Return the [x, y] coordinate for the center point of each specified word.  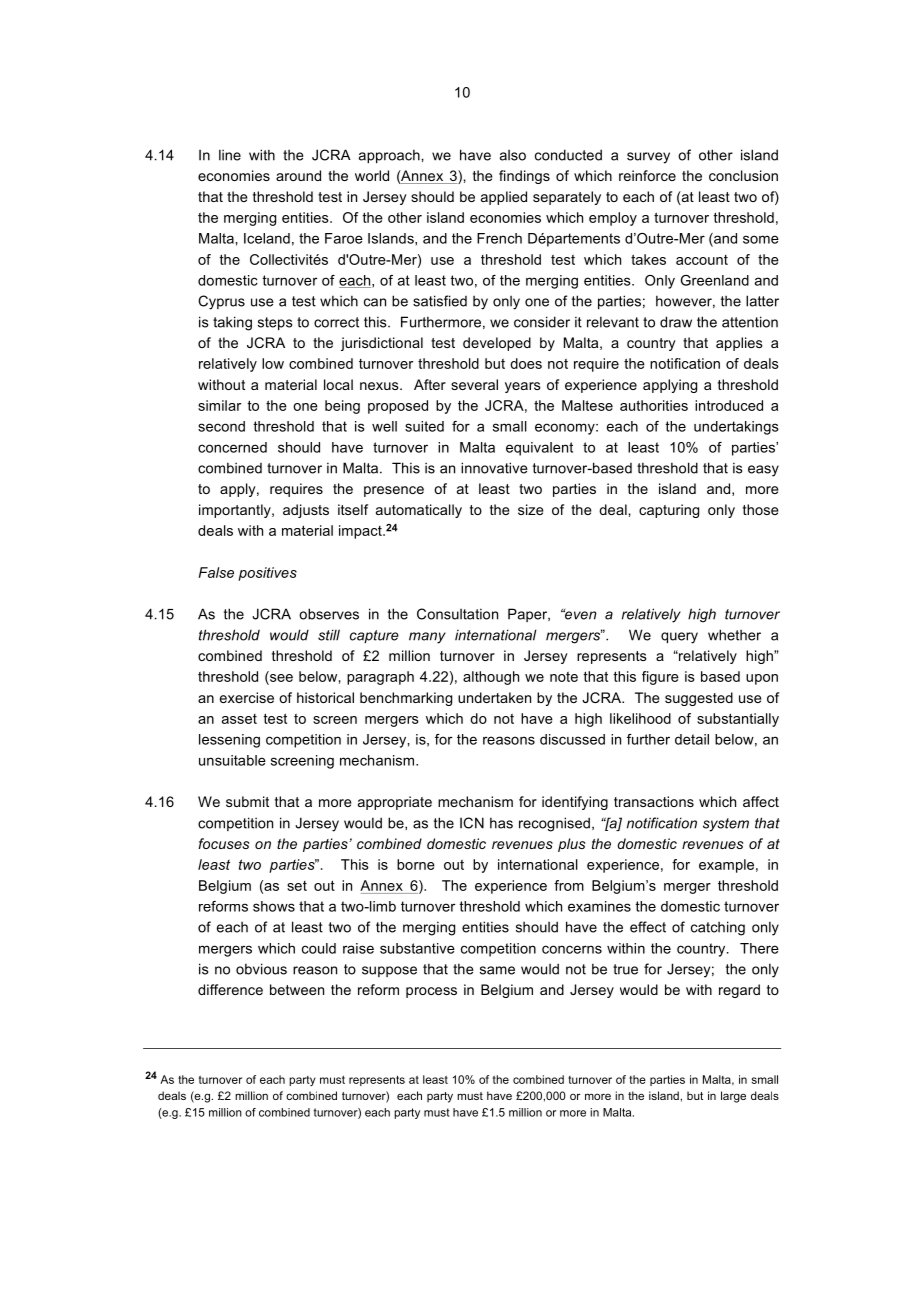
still [329, 635]
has [501, 823]
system [726, 825]
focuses [223, 843]
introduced [729, 405]
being [342, 407]
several [474, 384]
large [733, 1097]
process [431, 992]
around [298, 175]
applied [504, 198]
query [679, 638]
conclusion [743, 175]
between [297, 989]
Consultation [457, 614]
